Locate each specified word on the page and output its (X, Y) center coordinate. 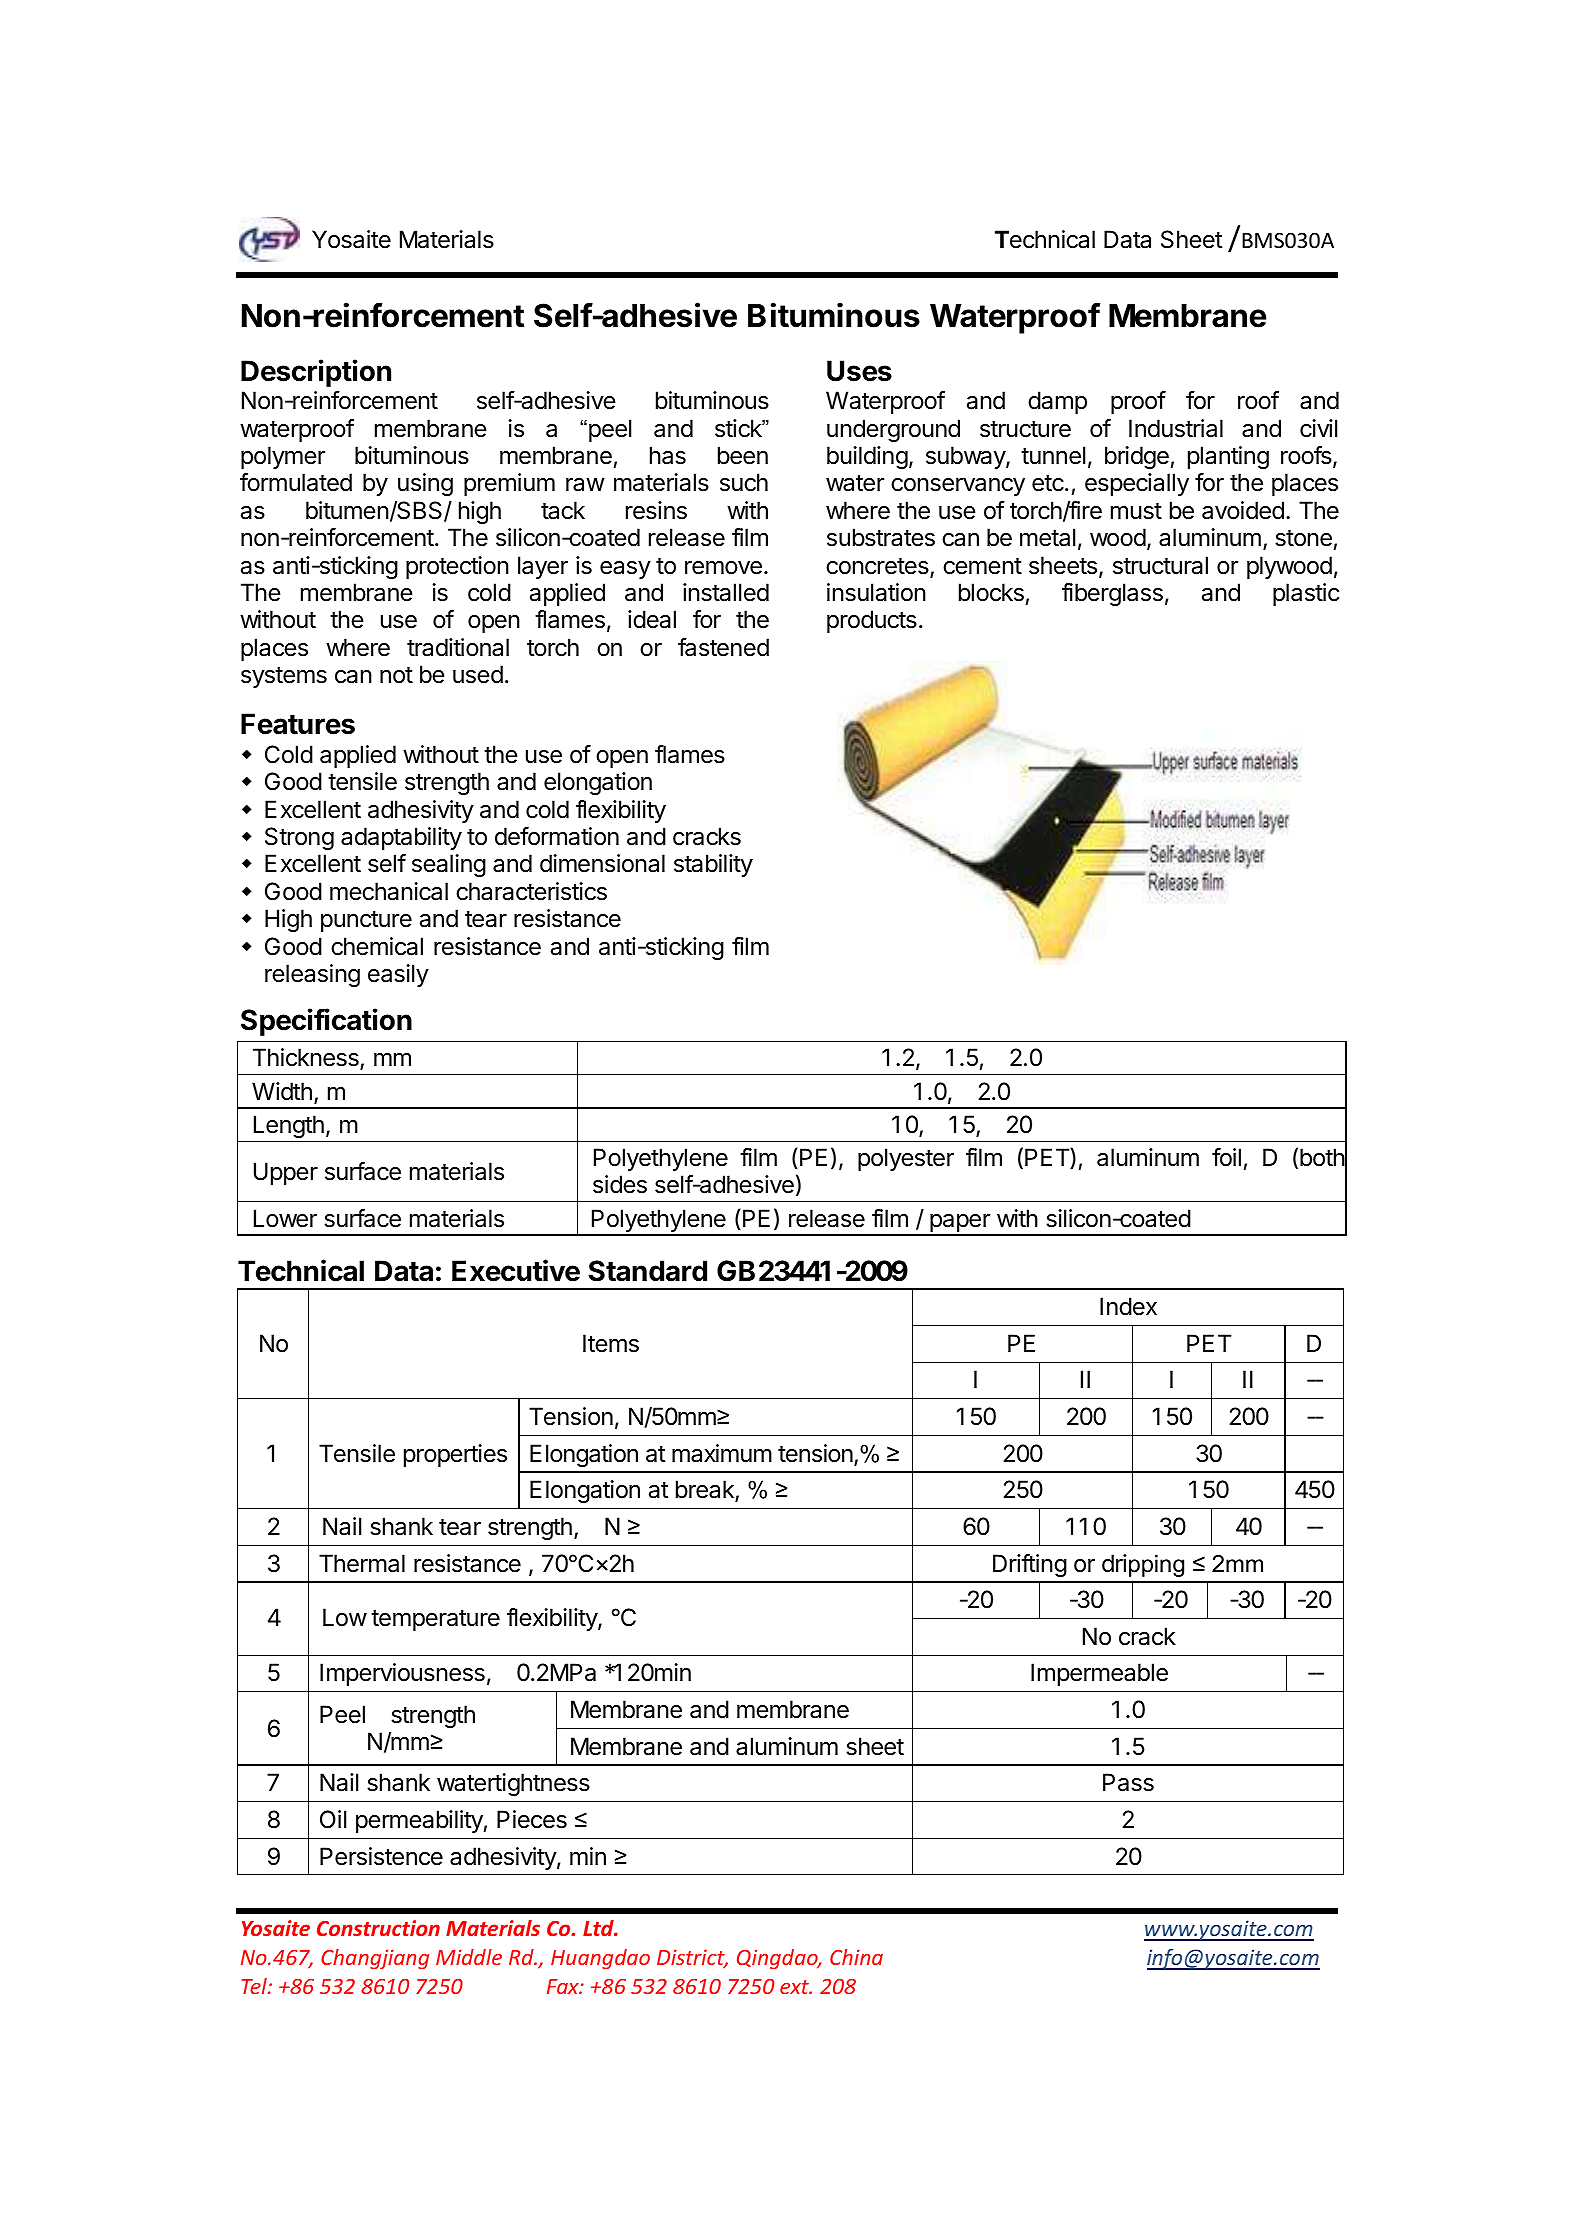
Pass (1128, 1782)
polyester (906, 1159)
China (856, 1957)
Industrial (1176, 428)
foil (1226, 1157)
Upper (286, 1173)
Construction (378, 1928)
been (743, 455)
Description (316, 373)
